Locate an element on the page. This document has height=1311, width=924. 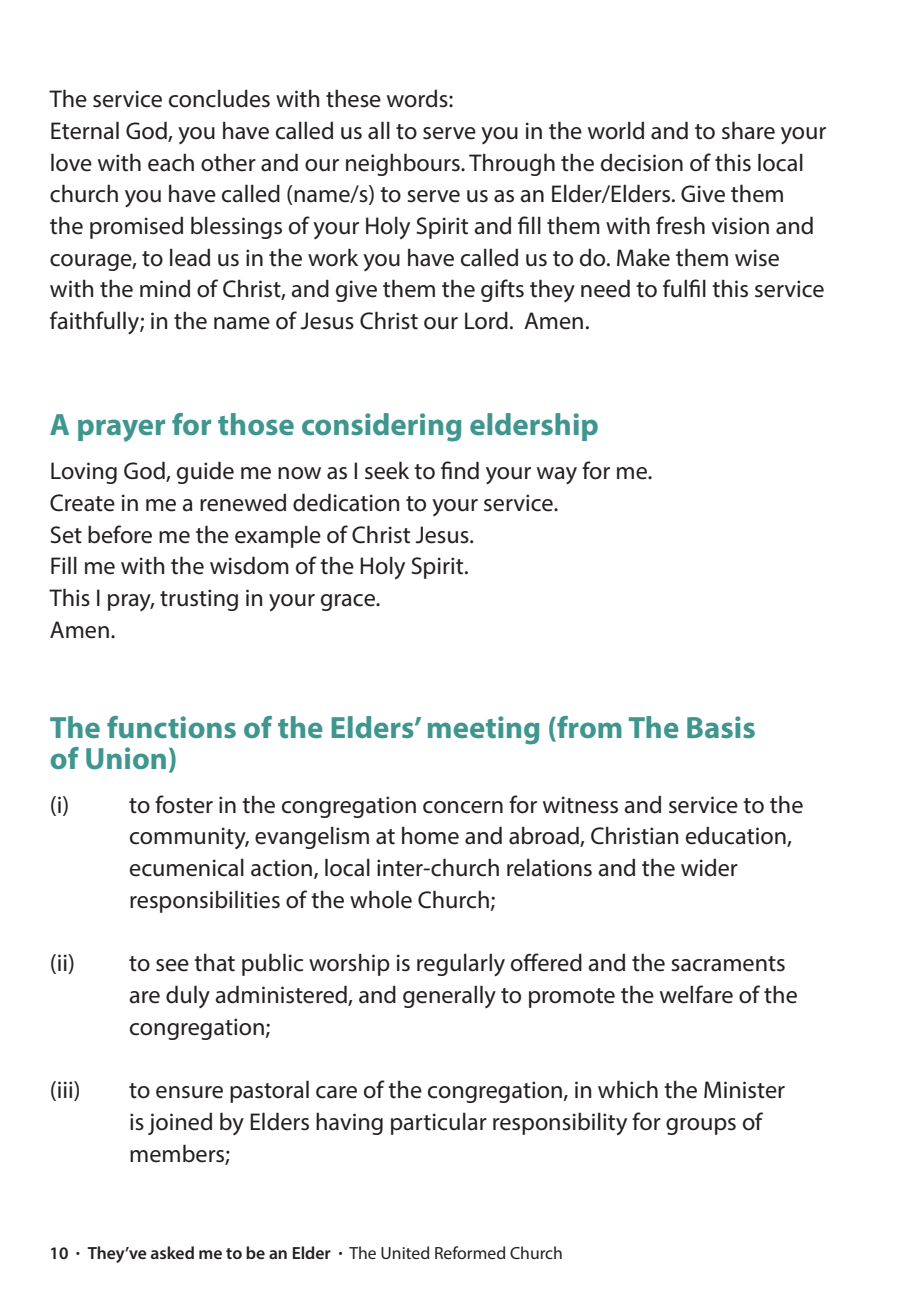
considering is located at coordinates (381, 427).
